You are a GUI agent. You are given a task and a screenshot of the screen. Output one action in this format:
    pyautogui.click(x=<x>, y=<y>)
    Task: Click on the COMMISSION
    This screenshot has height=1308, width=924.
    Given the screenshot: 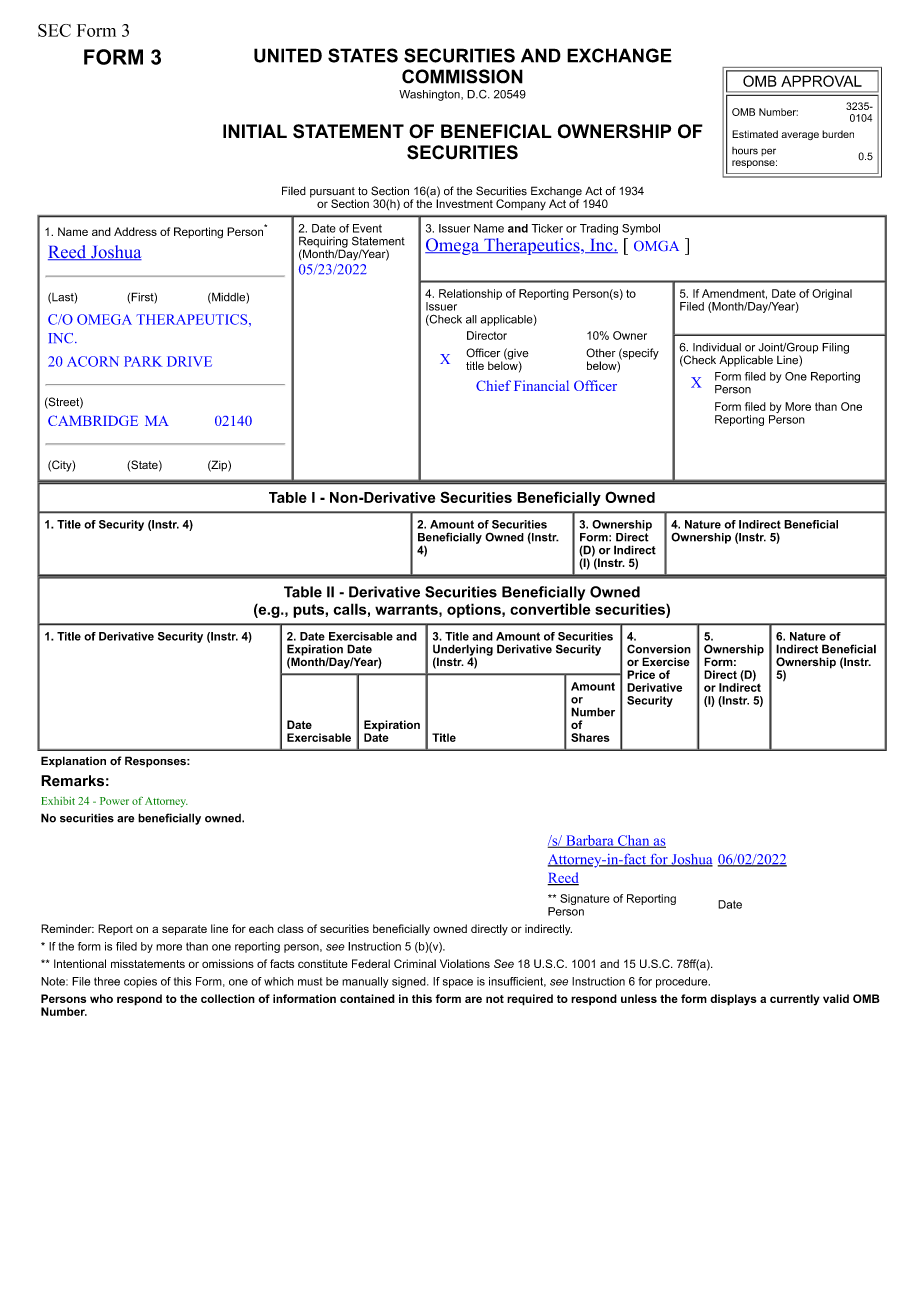 What is the action you would take?
    pyautogui.click(x=462, y=76)
